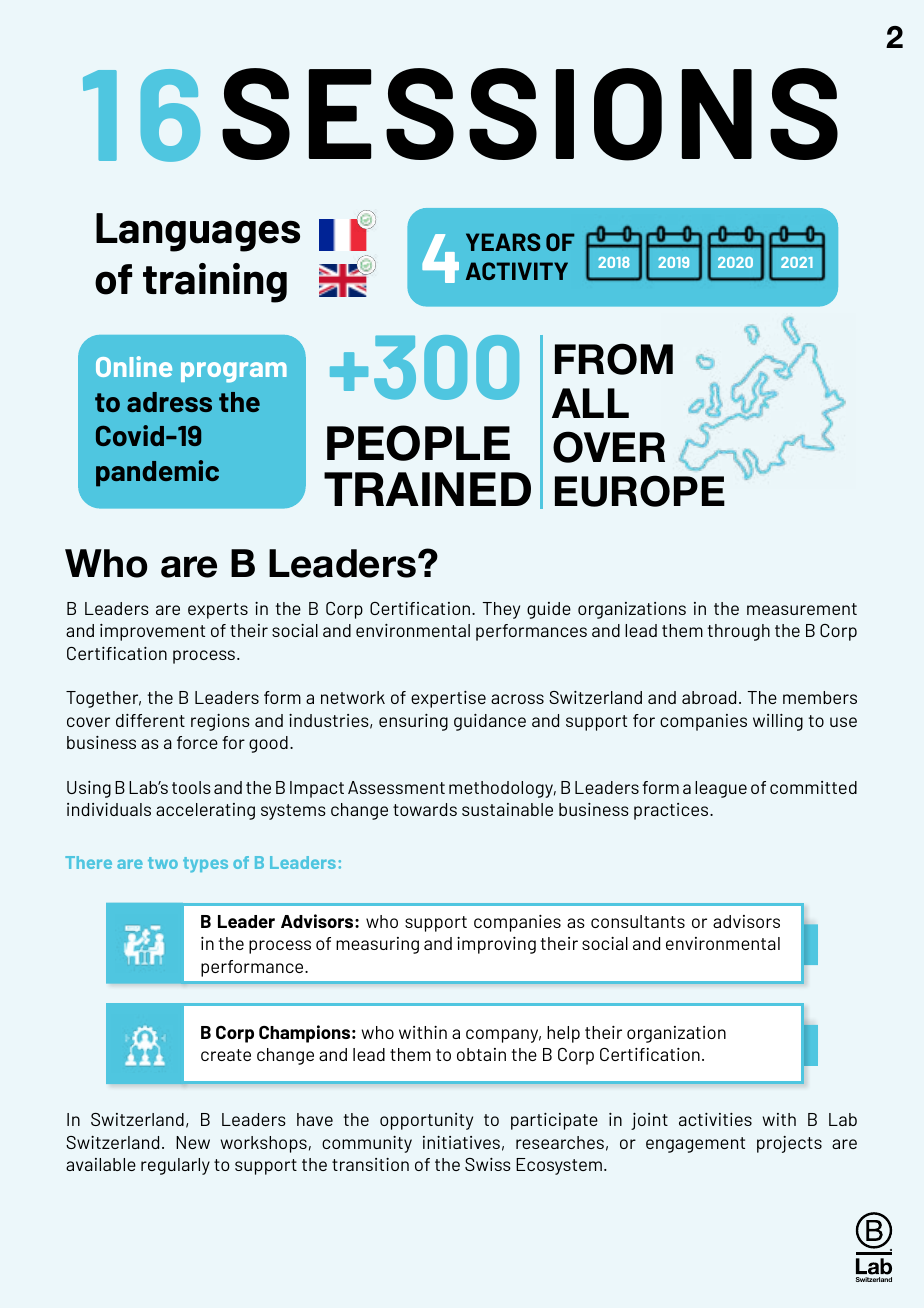 The image size is (924, 1308). What do you see at coordinates (496, 945) in the page?
I see `improving` at bounding box center [496, 945].
